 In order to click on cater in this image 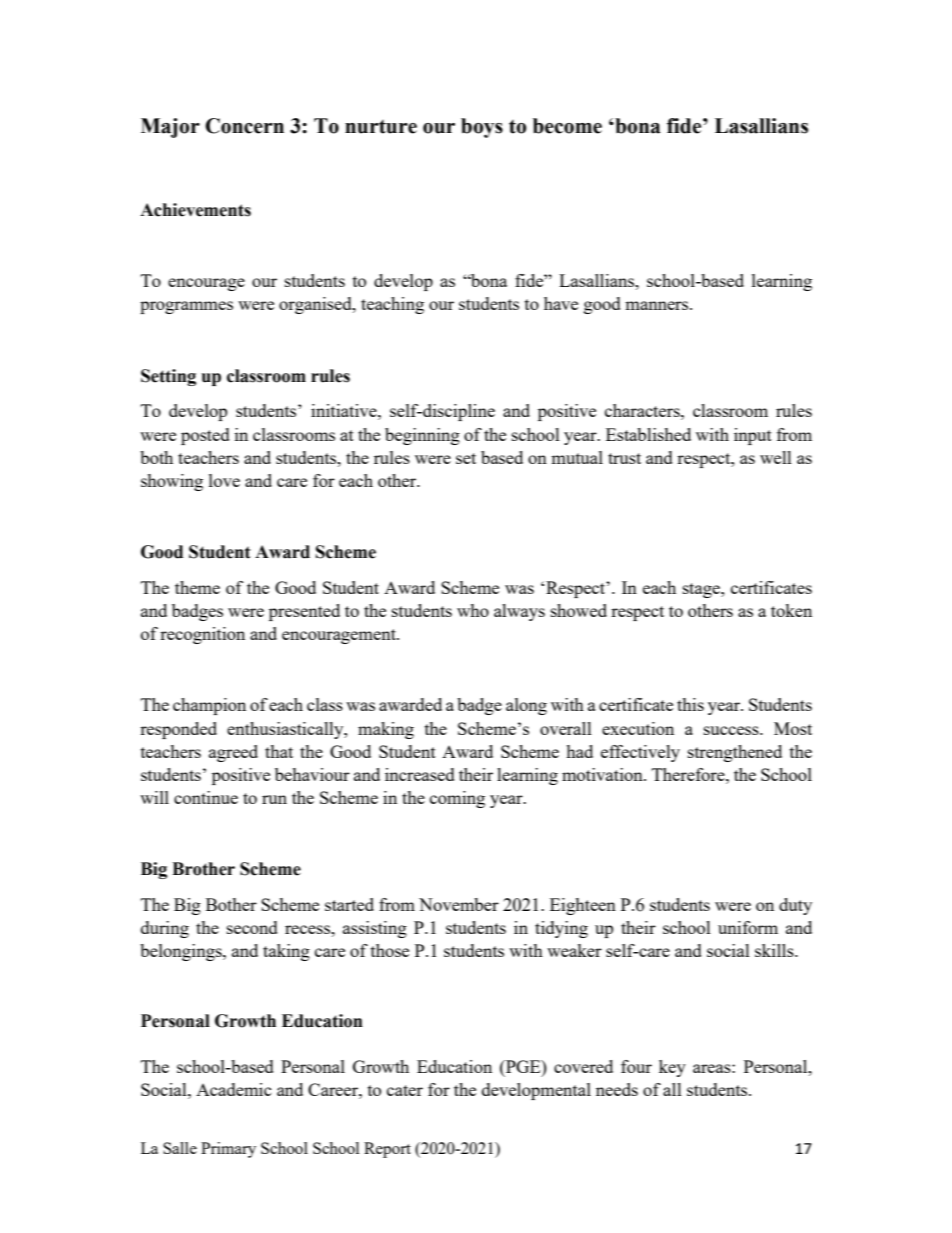, I will do `click(405, 1090)`.
